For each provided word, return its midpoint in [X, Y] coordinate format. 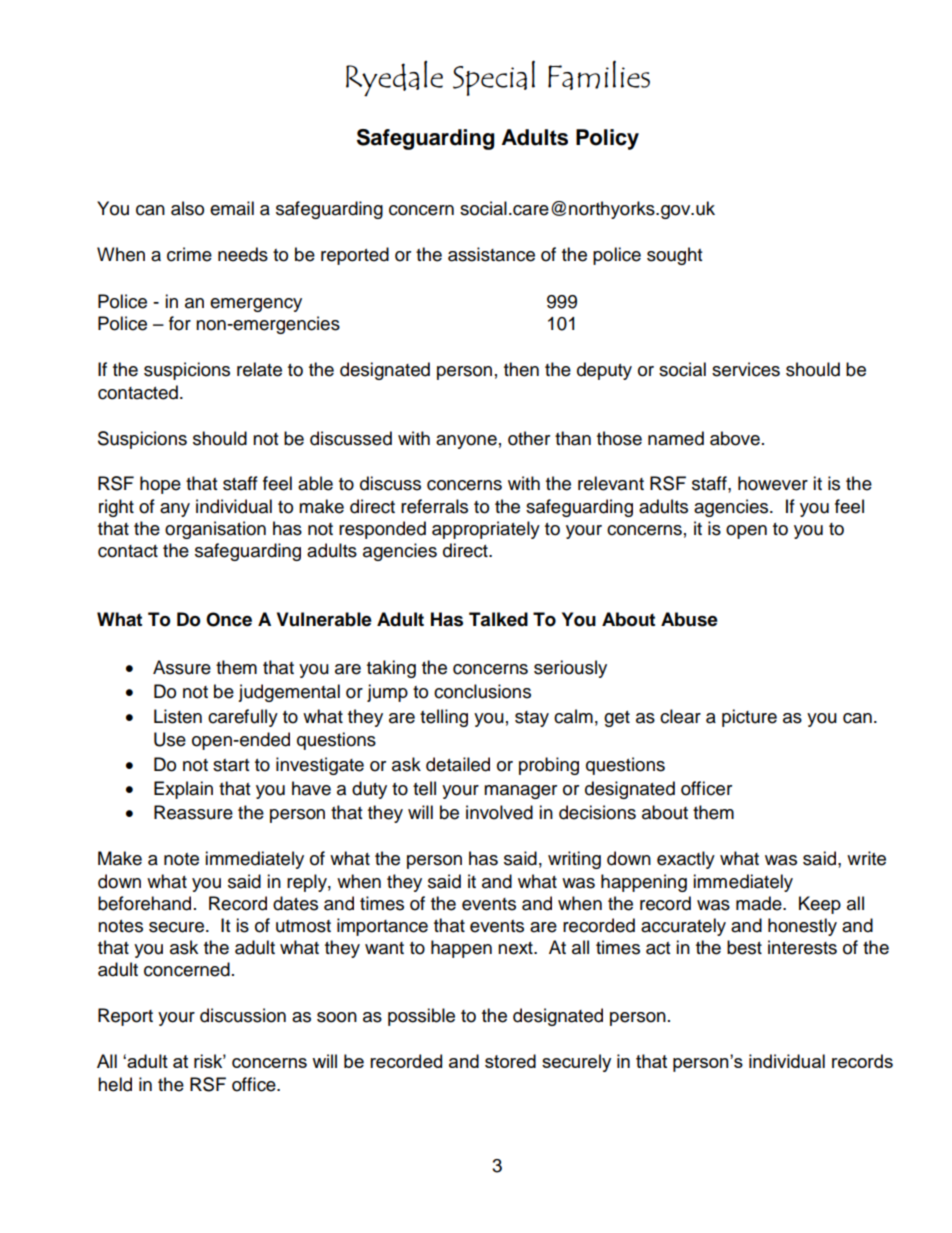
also [187, 208]
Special [494, 78]
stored [510, 1061]
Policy [607, 139]
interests [802, 947]
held [115, 1084]
